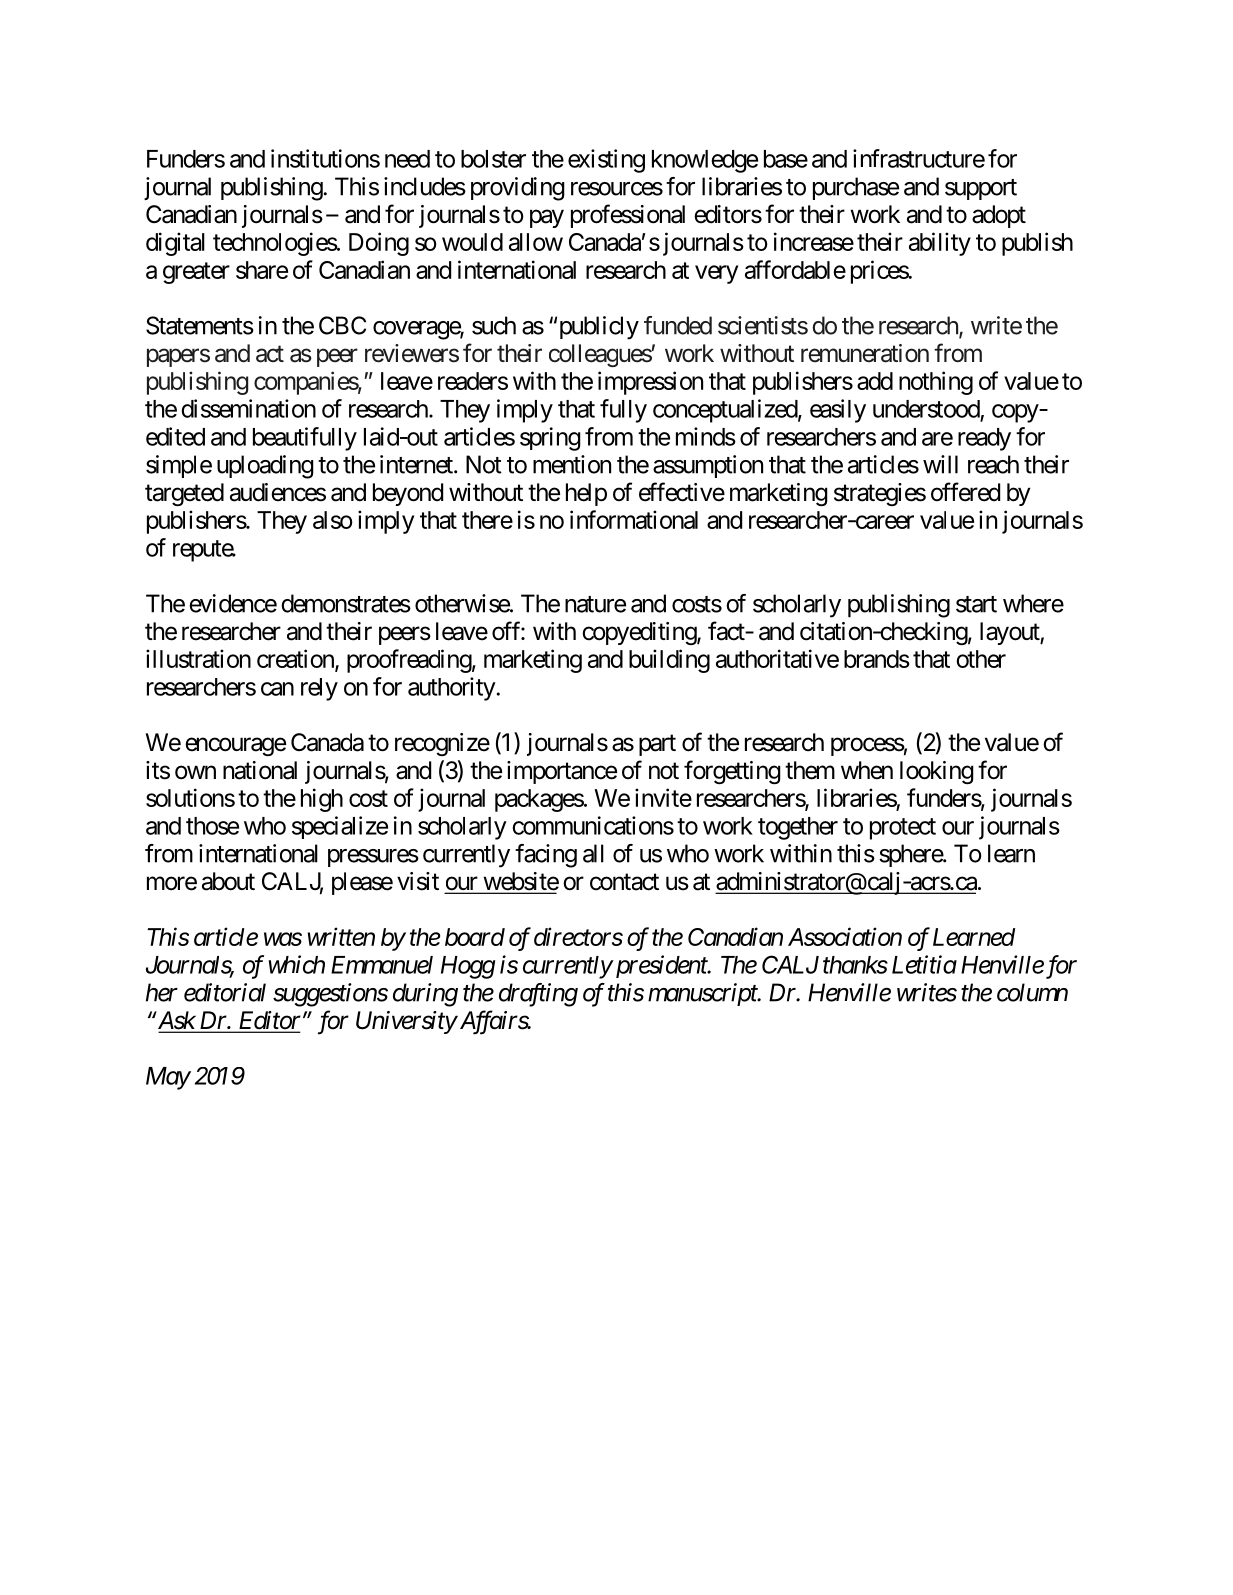 This image has height=1595, width=1233. Describe the element at coordinates (657, 745) in the image. I see `part` at that location.
